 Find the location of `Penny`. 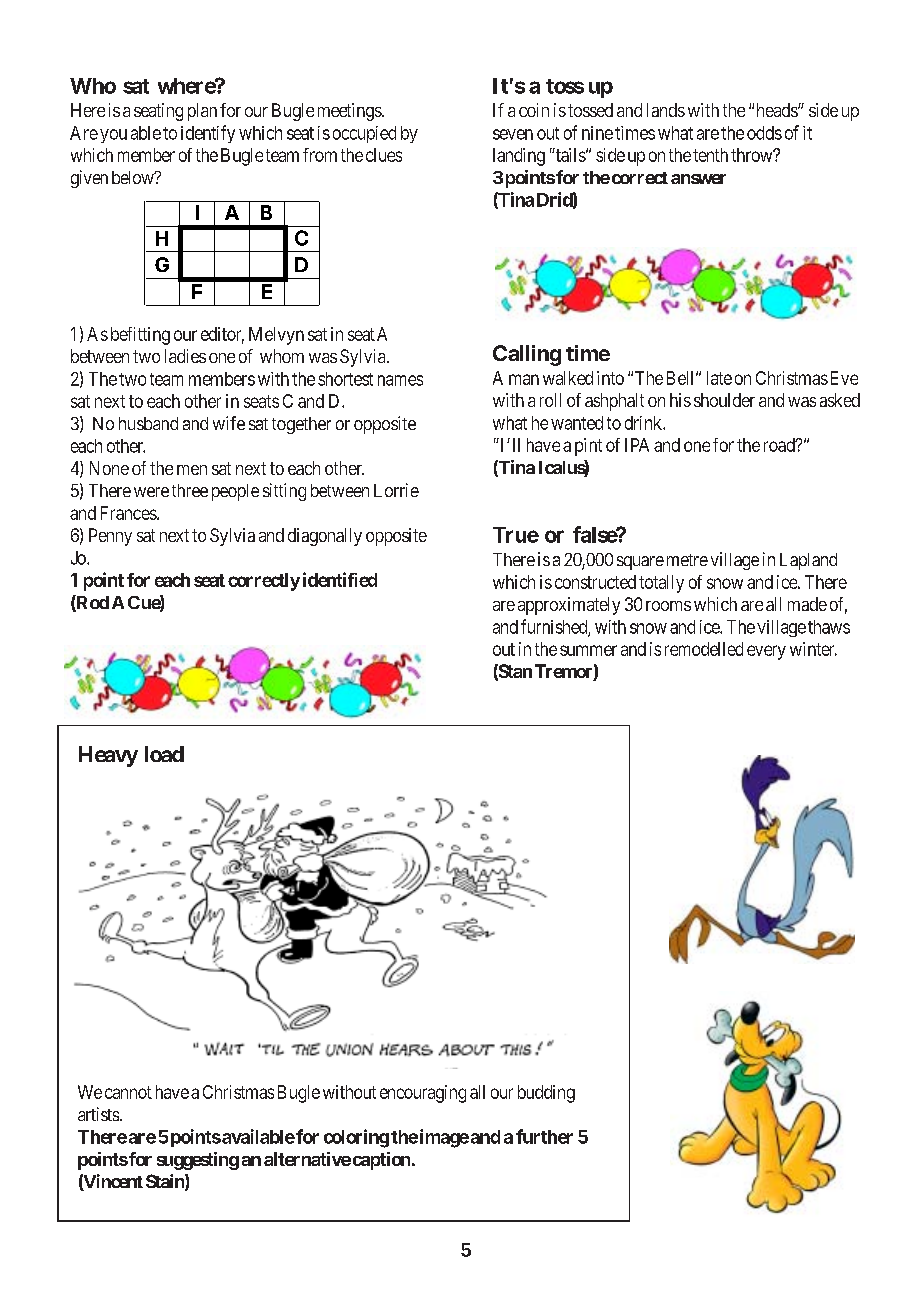

Penny is located at coordinates (110, 537).
